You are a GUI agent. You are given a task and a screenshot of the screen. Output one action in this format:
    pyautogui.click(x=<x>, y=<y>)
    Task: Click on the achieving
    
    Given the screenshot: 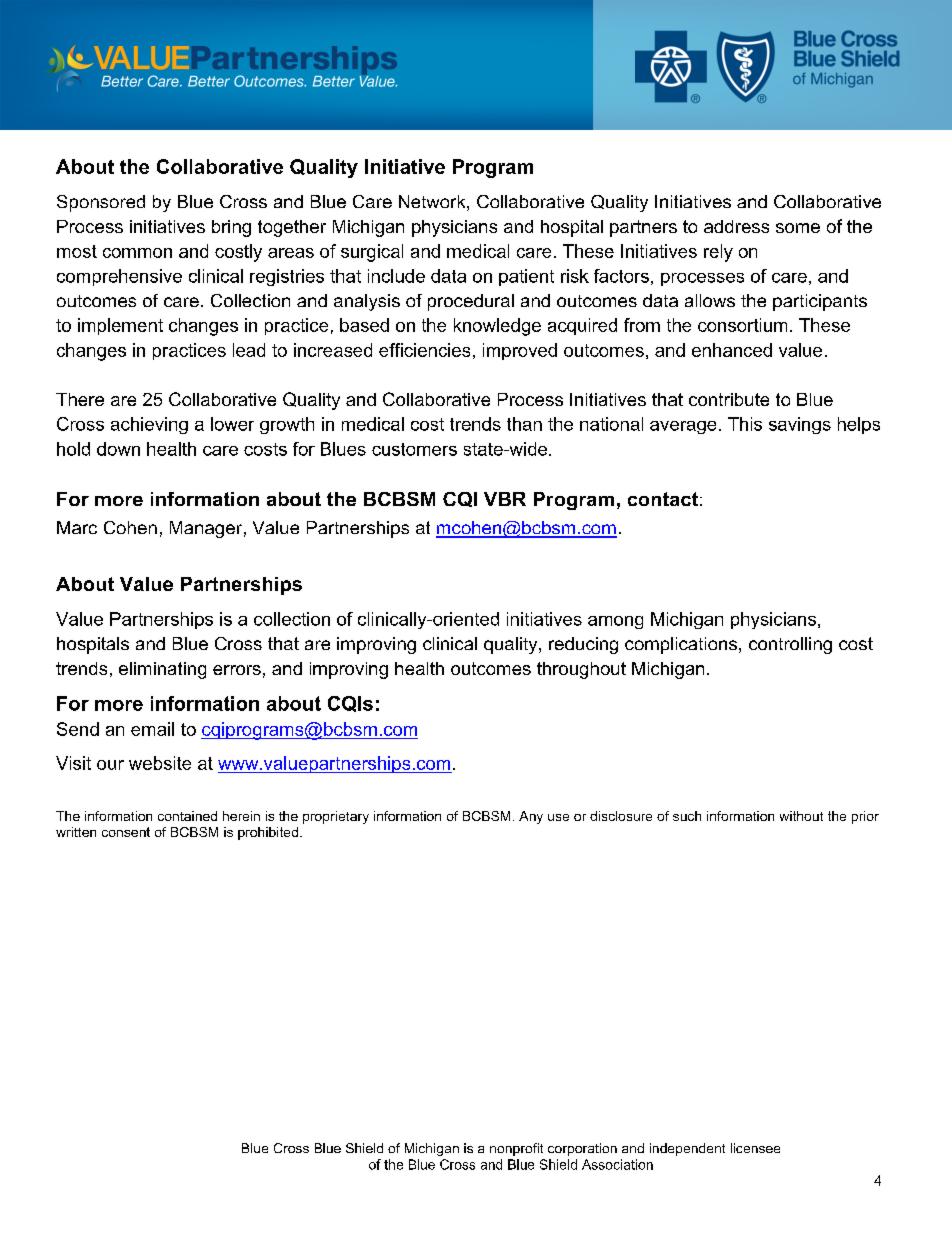 What is the action you would take?
    pyautogui.click(x=149, y=425)
